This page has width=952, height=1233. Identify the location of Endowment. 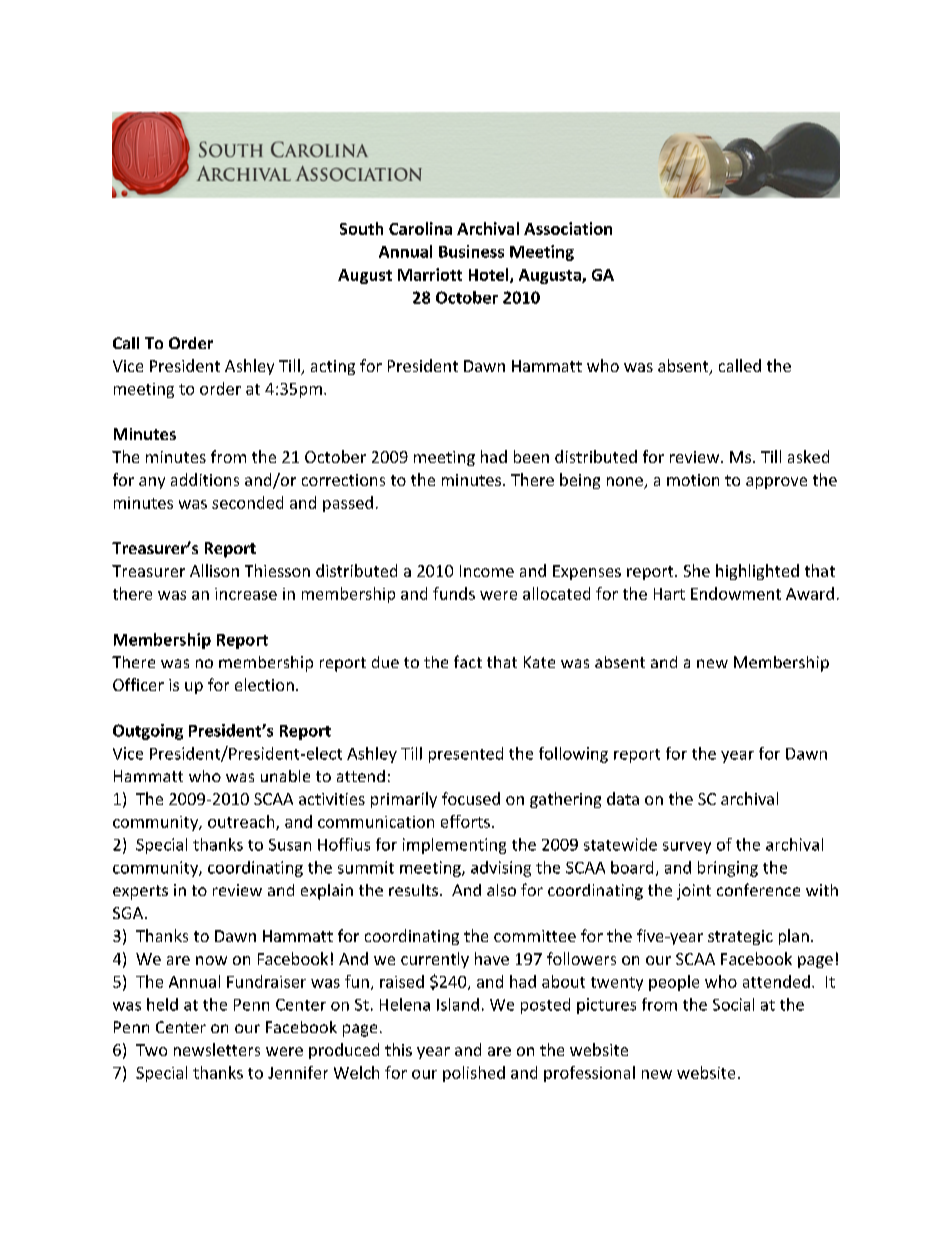
(736, 593).
